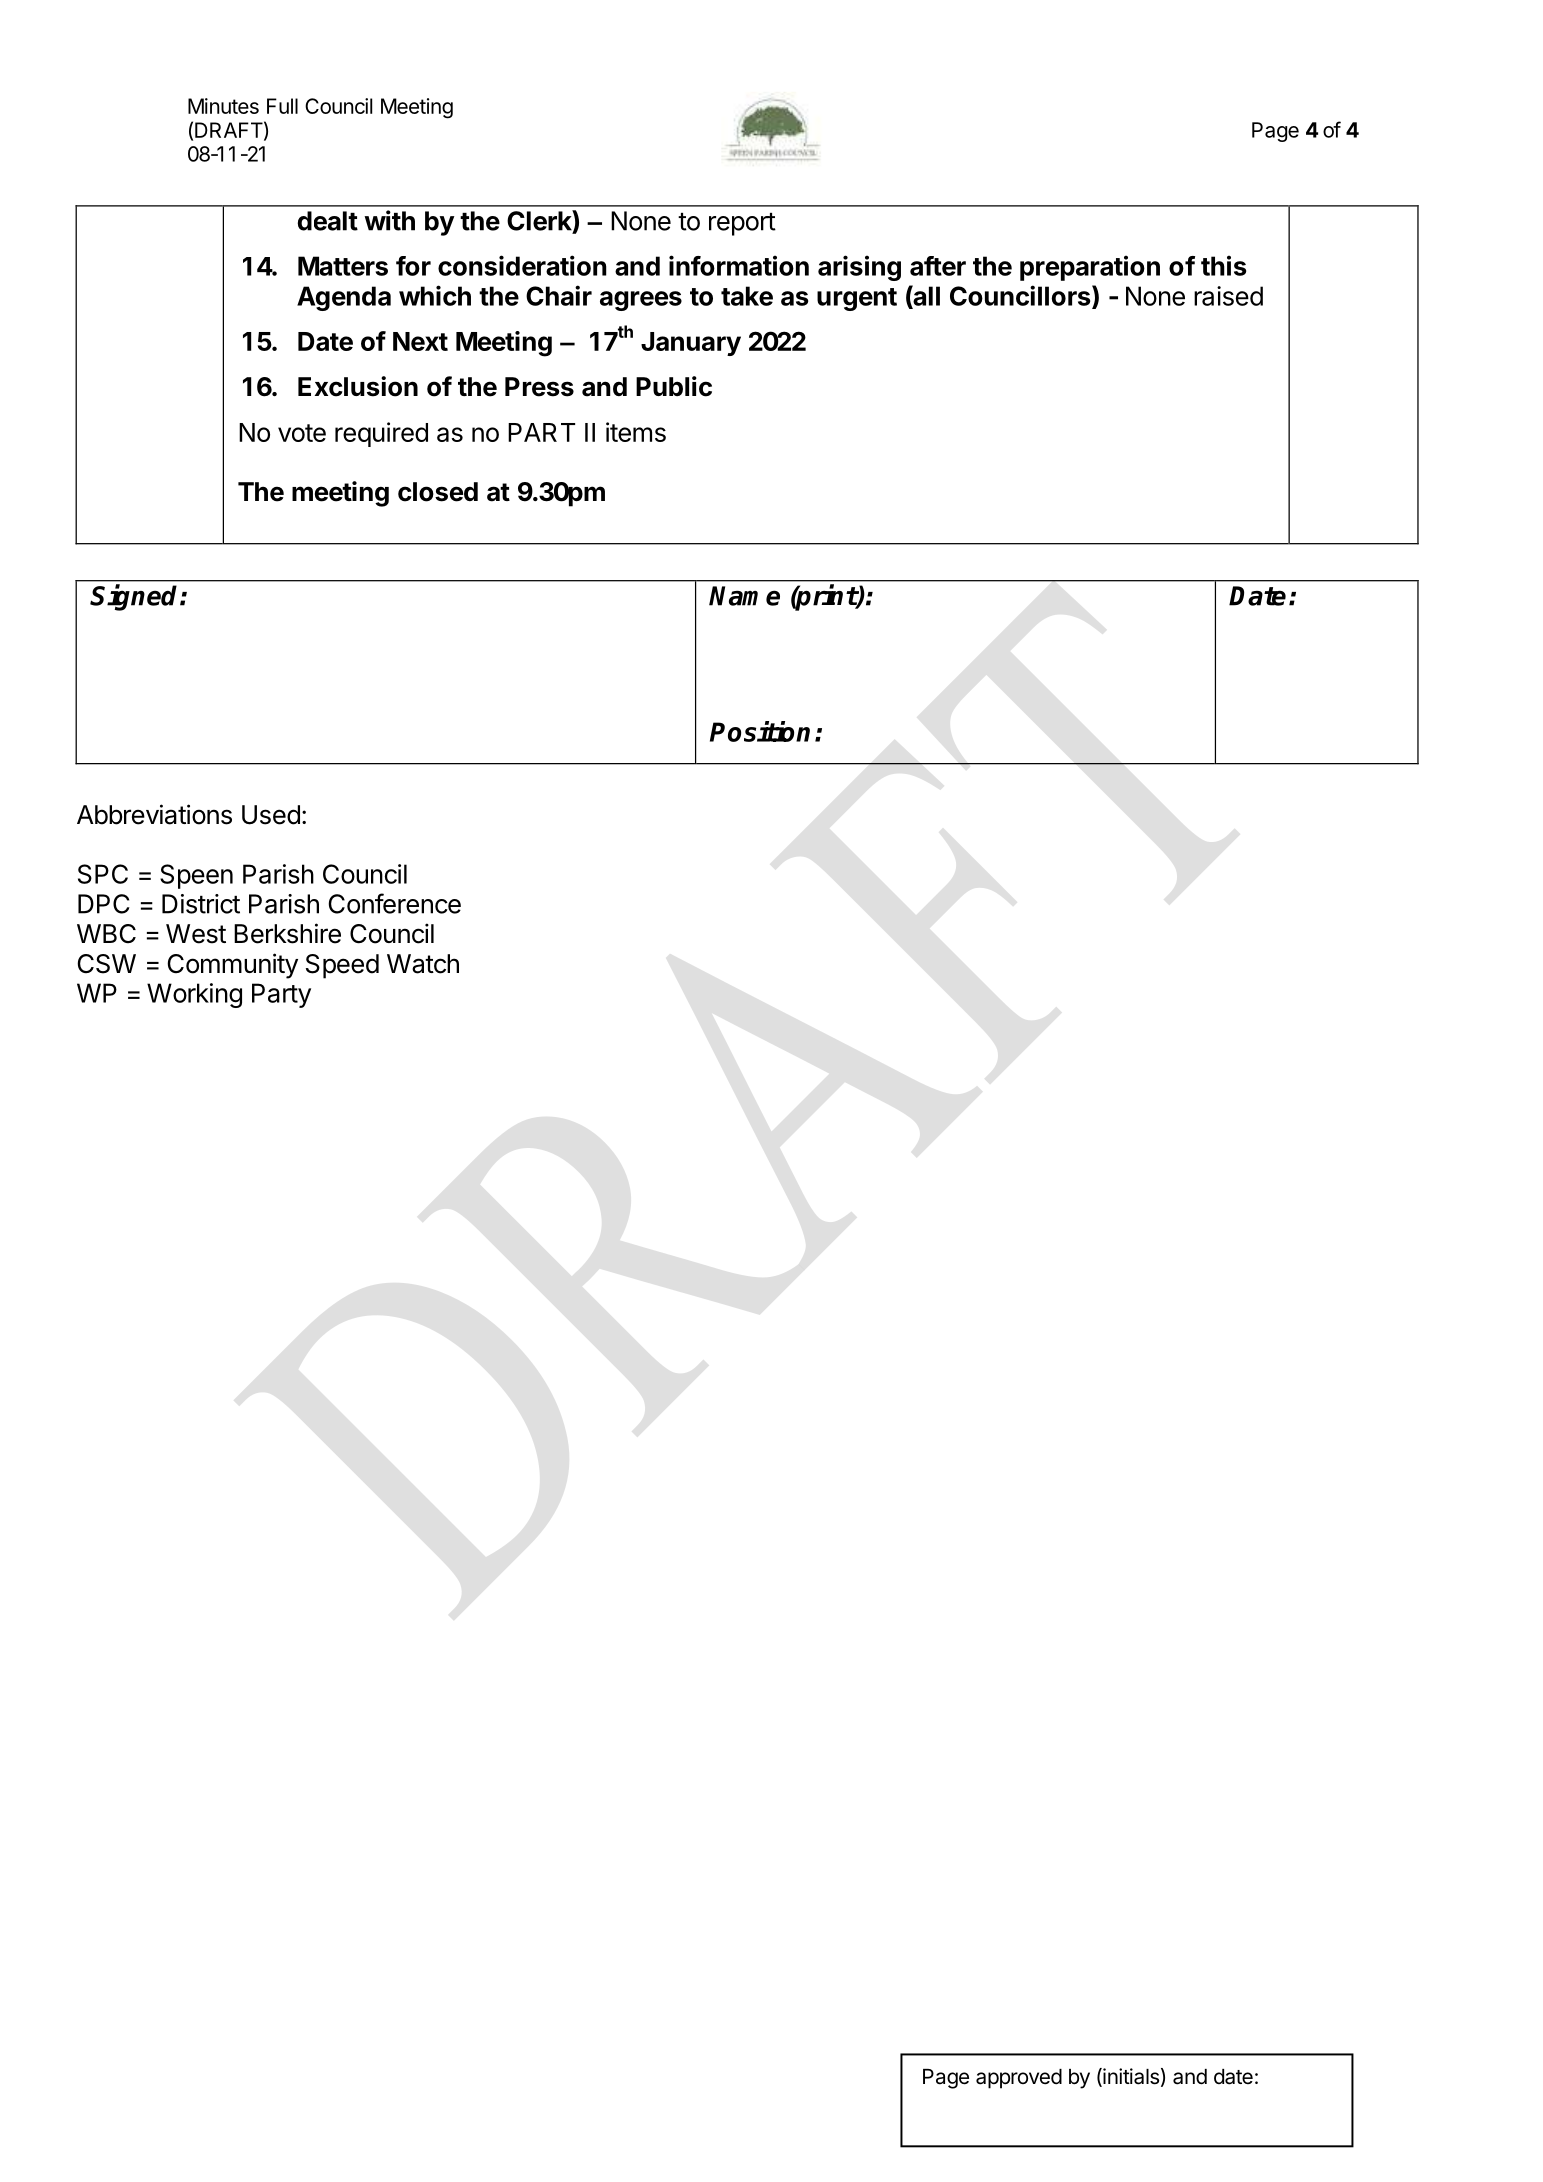  I want to click on report, so click(742, 224).
